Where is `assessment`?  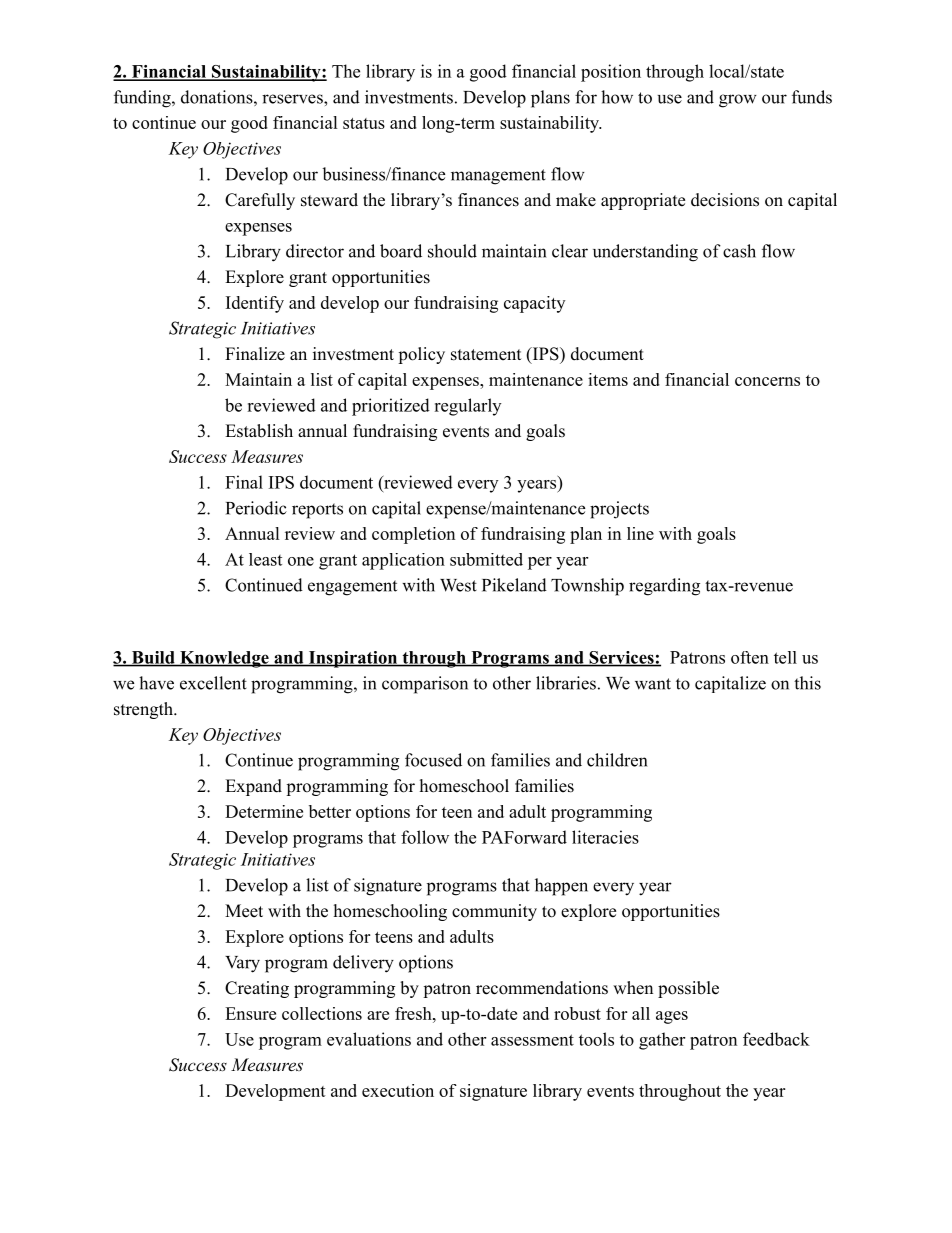
assessment is located at coordinates (532, 1040).
